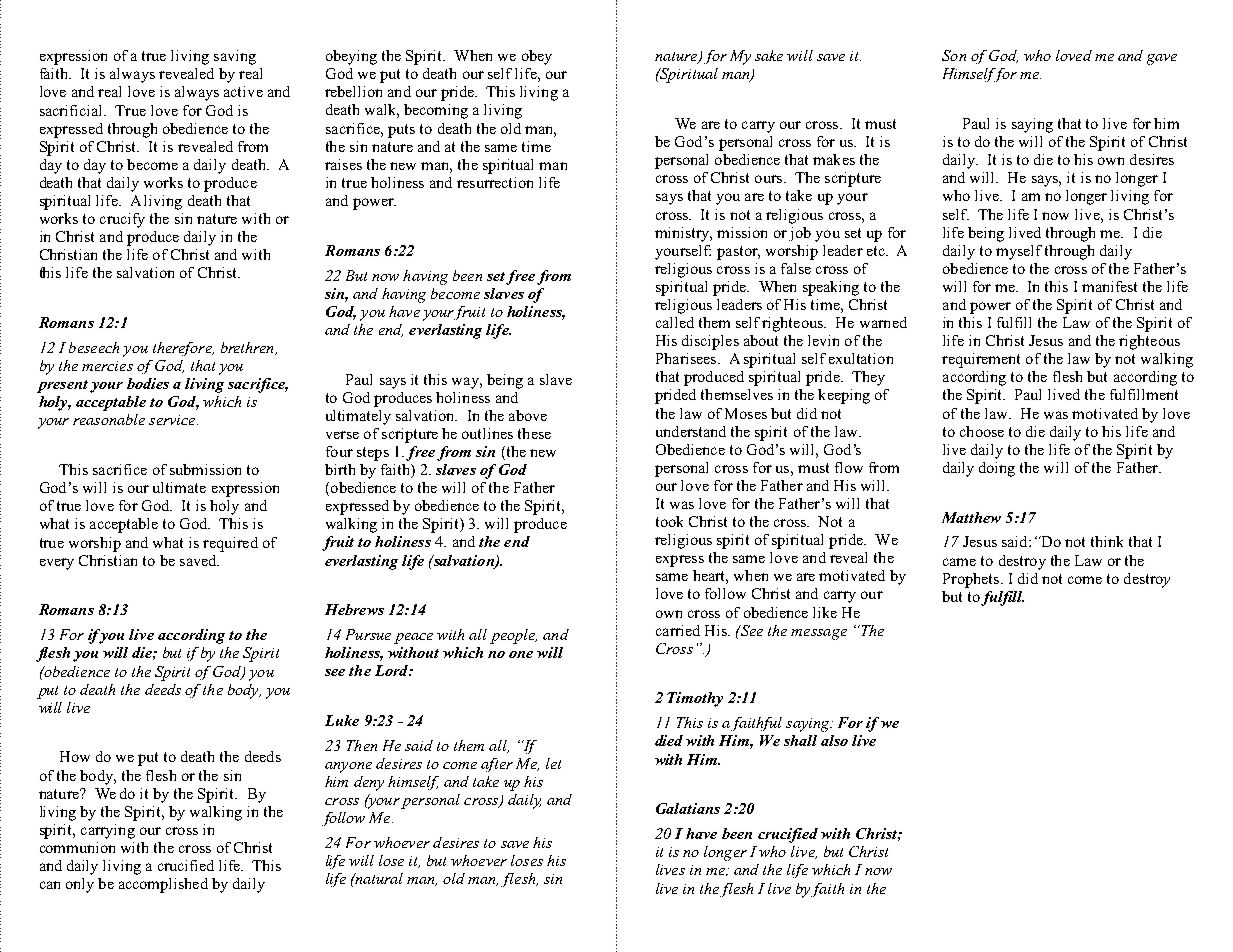 Image resolution: width=1233 pixels, height=952 pixels. I want to click on gave, so click(1162, 59).
